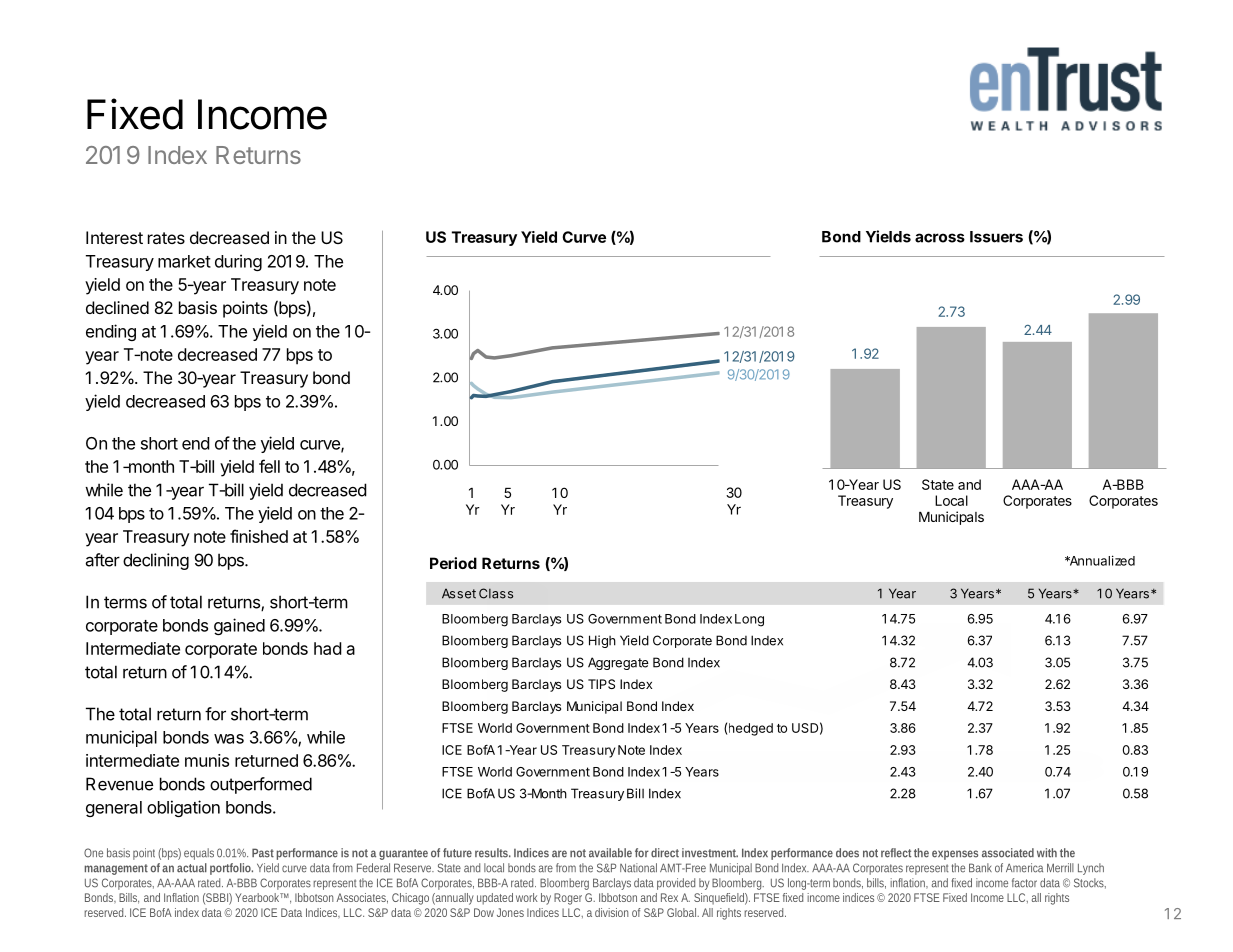  I want to click on portfolio, so click(231, 869).
